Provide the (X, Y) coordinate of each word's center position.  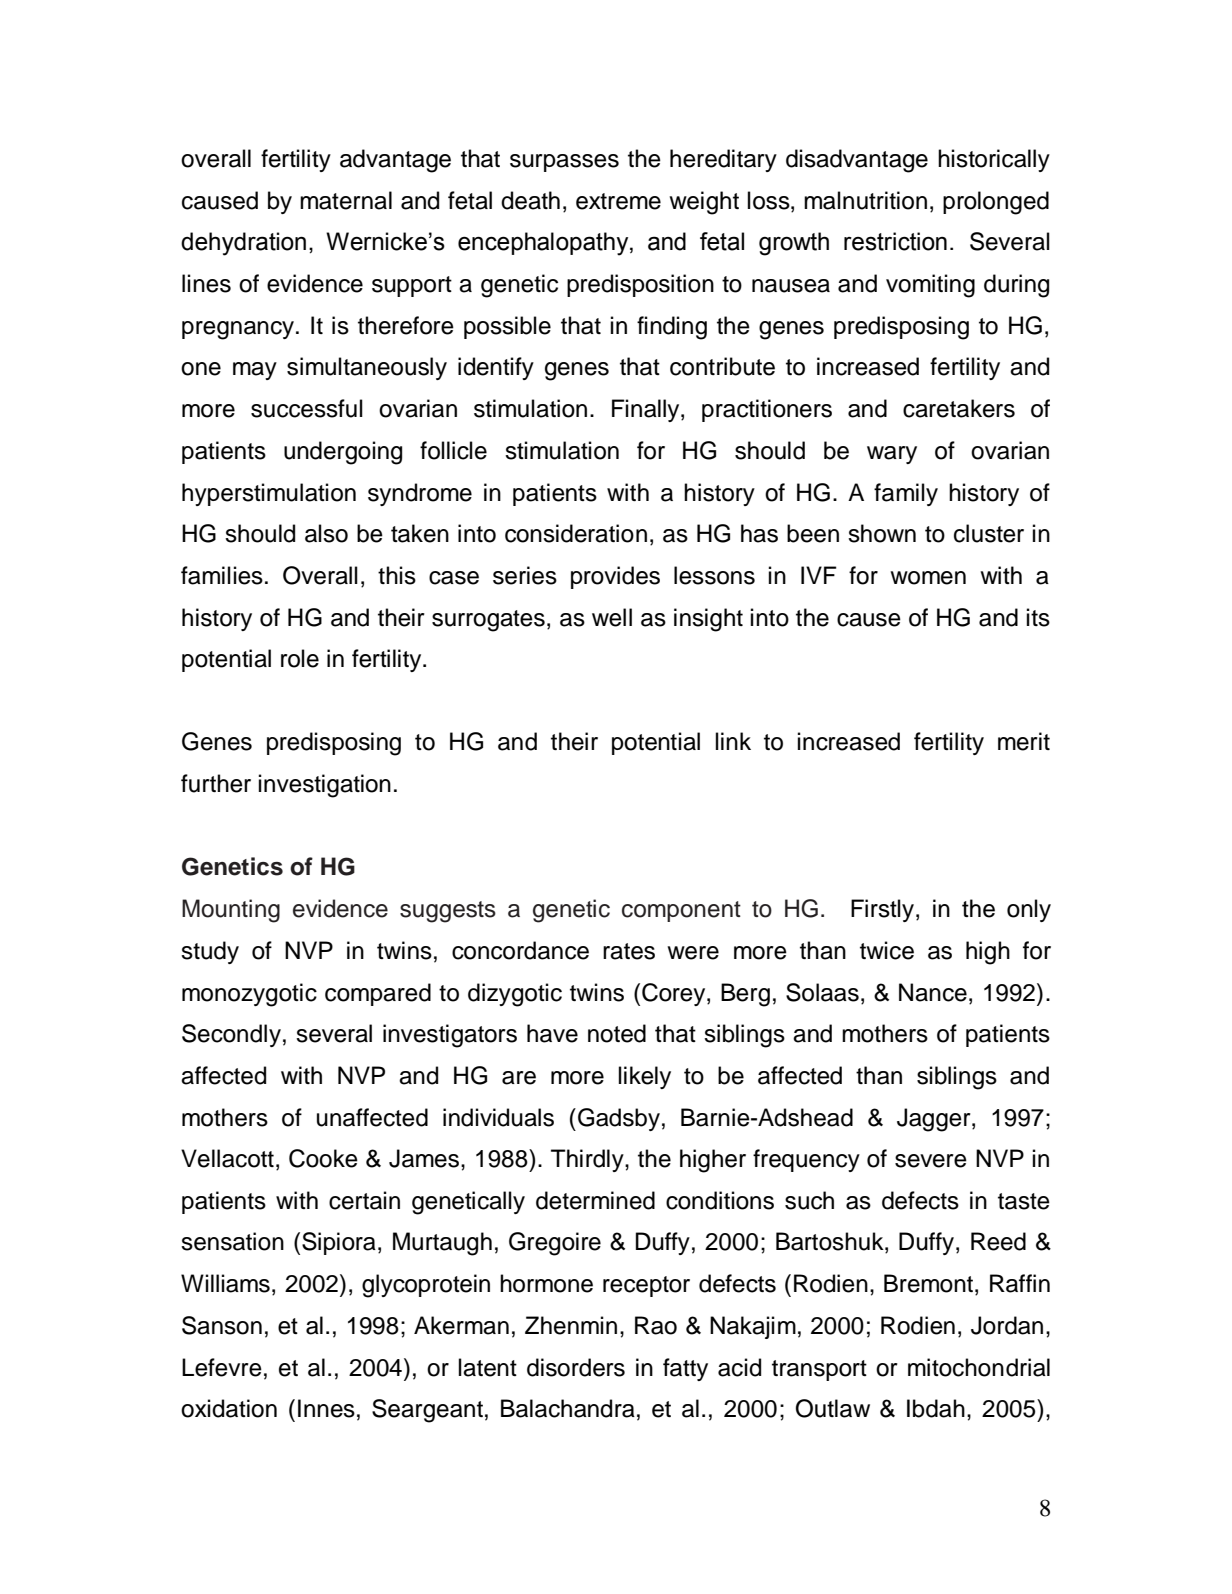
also (326, 533)
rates (629, 951)
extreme (618, 201)
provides (615, 577)
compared (378, 994)
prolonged (996, 203)
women (928, 578)
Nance (933, 992)
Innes (326, 1408)
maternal (346, 200)
